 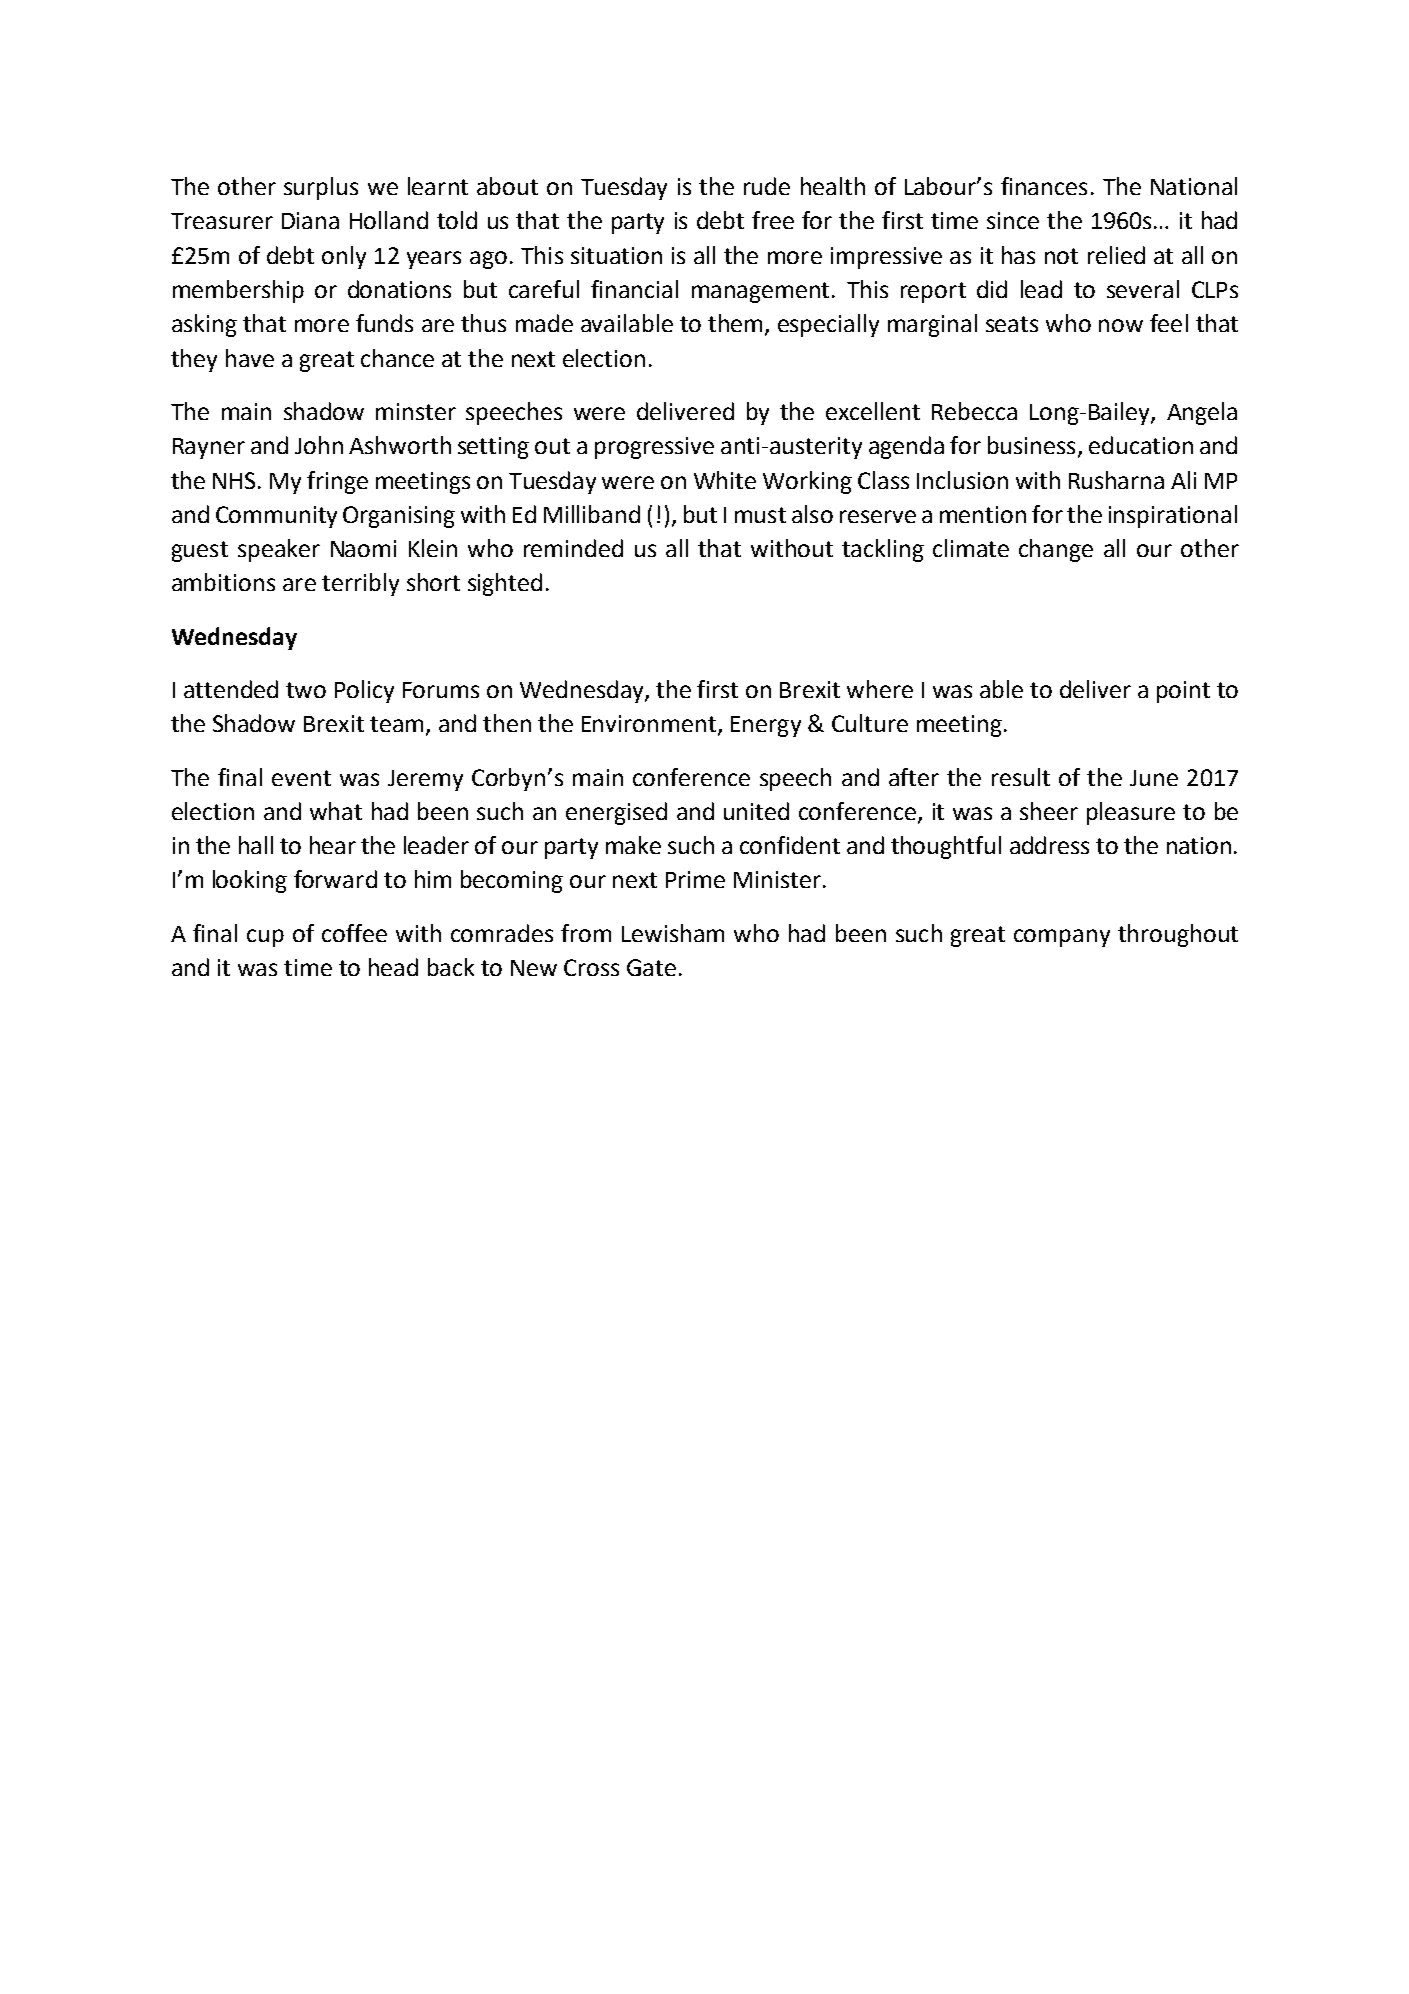 What do you see at coordinates (310, 220) in the image?
I see `Diana` at bounding box center [310, 220].
